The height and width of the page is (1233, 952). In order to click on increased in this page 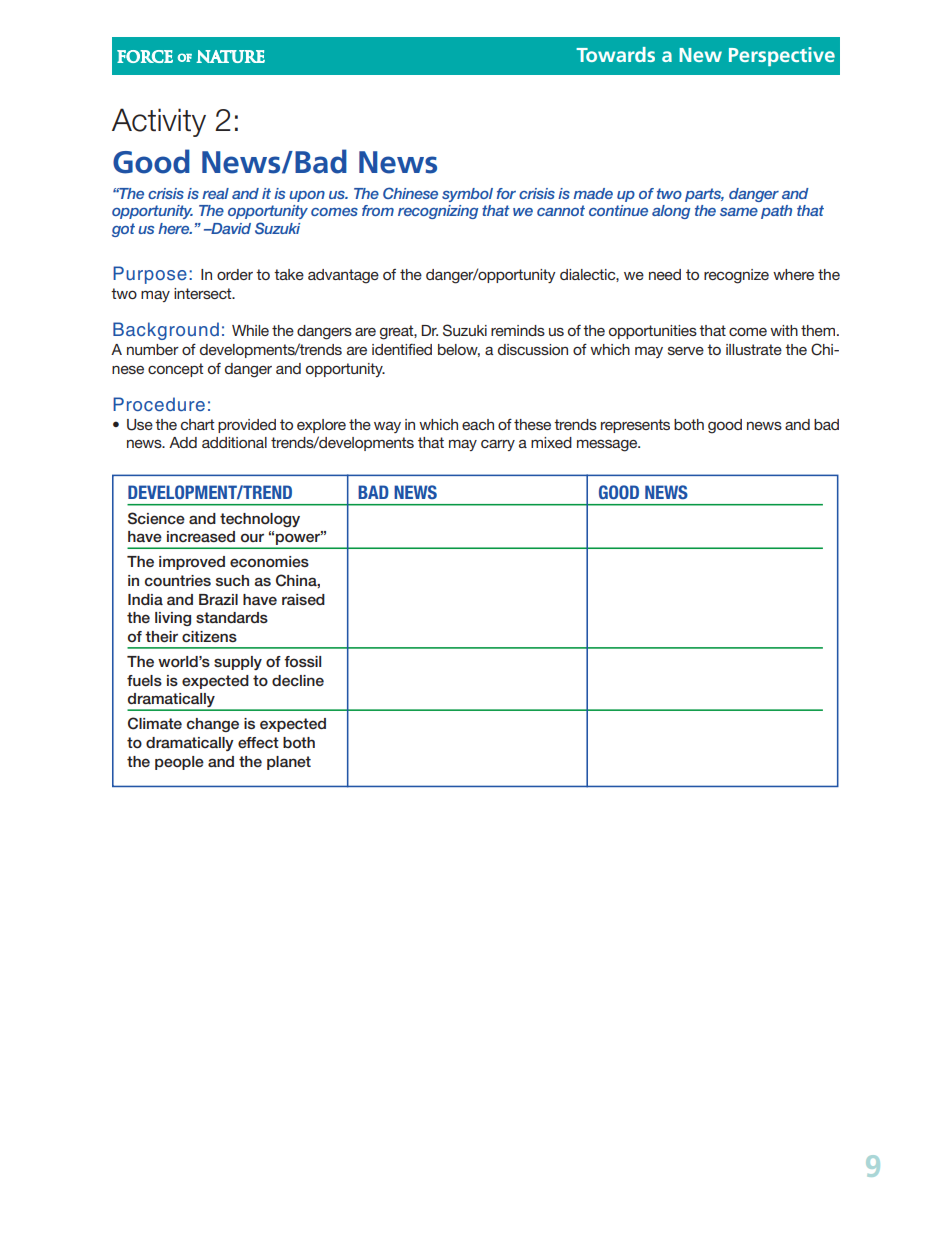, I will do `click(201, 536)`.
